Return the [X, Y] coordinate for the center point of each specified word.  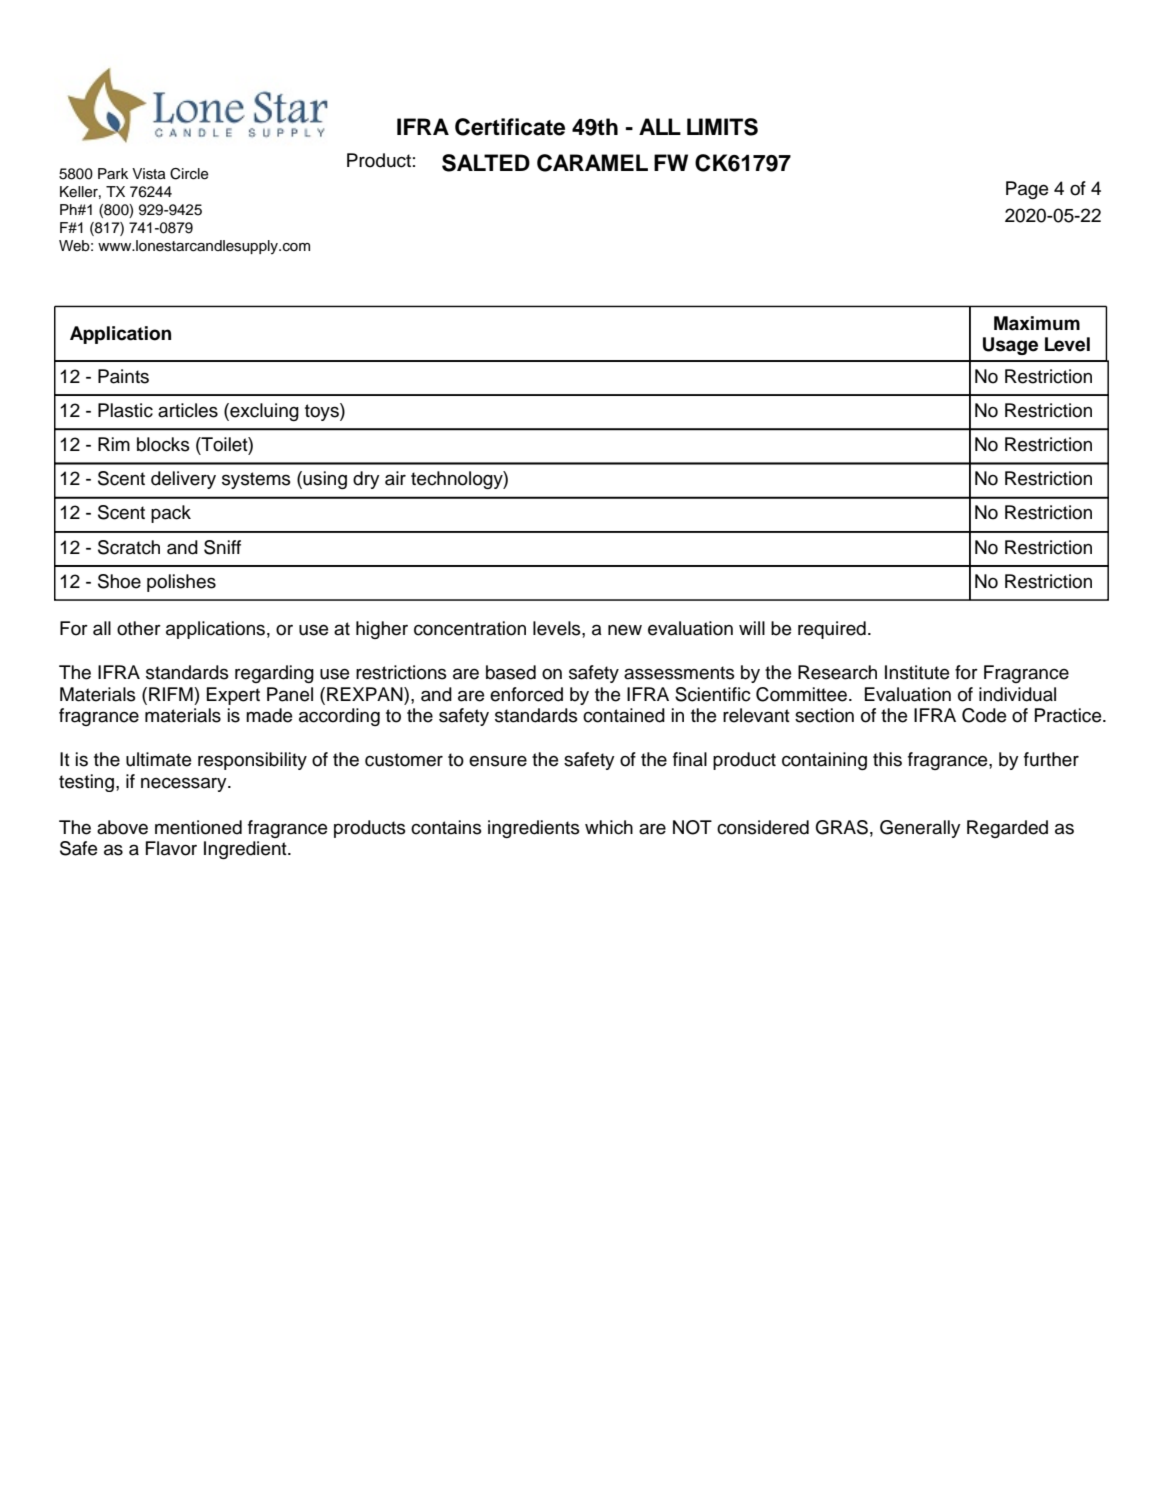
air [395, 478]
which [609, 827]
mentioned [198, 827]
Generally [920, 829]
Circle [189, 174]
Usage [1010, 346]
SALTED [486, 163]
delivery [183, 480]
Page [1027, 190]
